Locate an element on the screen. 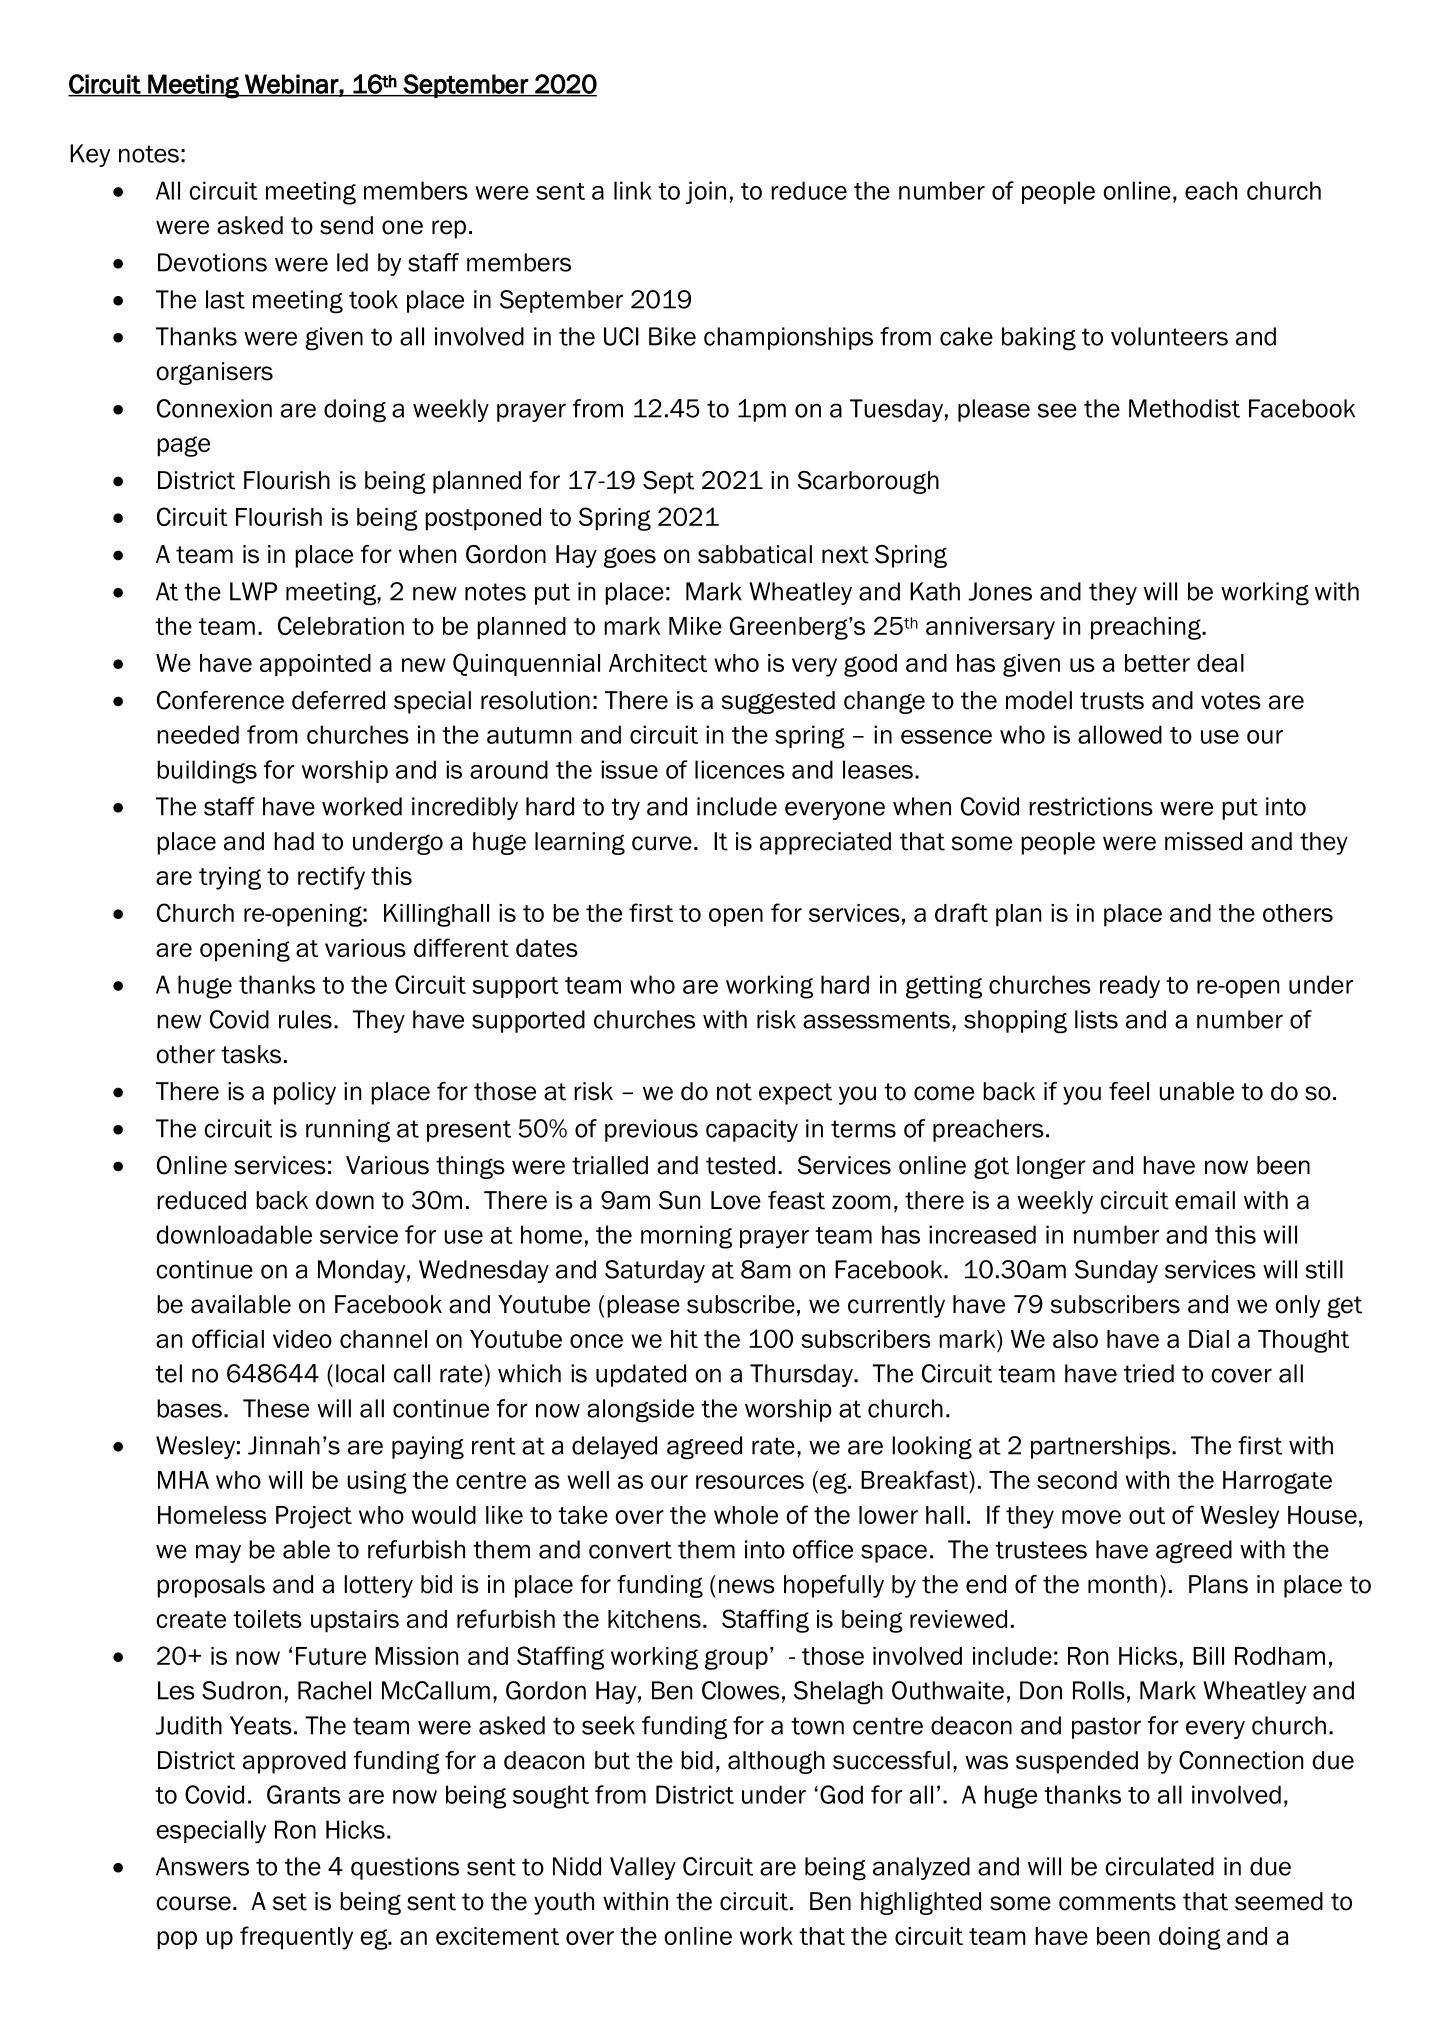 This screenshot has height=2037, width=1441. expect is located at coordinates (795, 1094).
